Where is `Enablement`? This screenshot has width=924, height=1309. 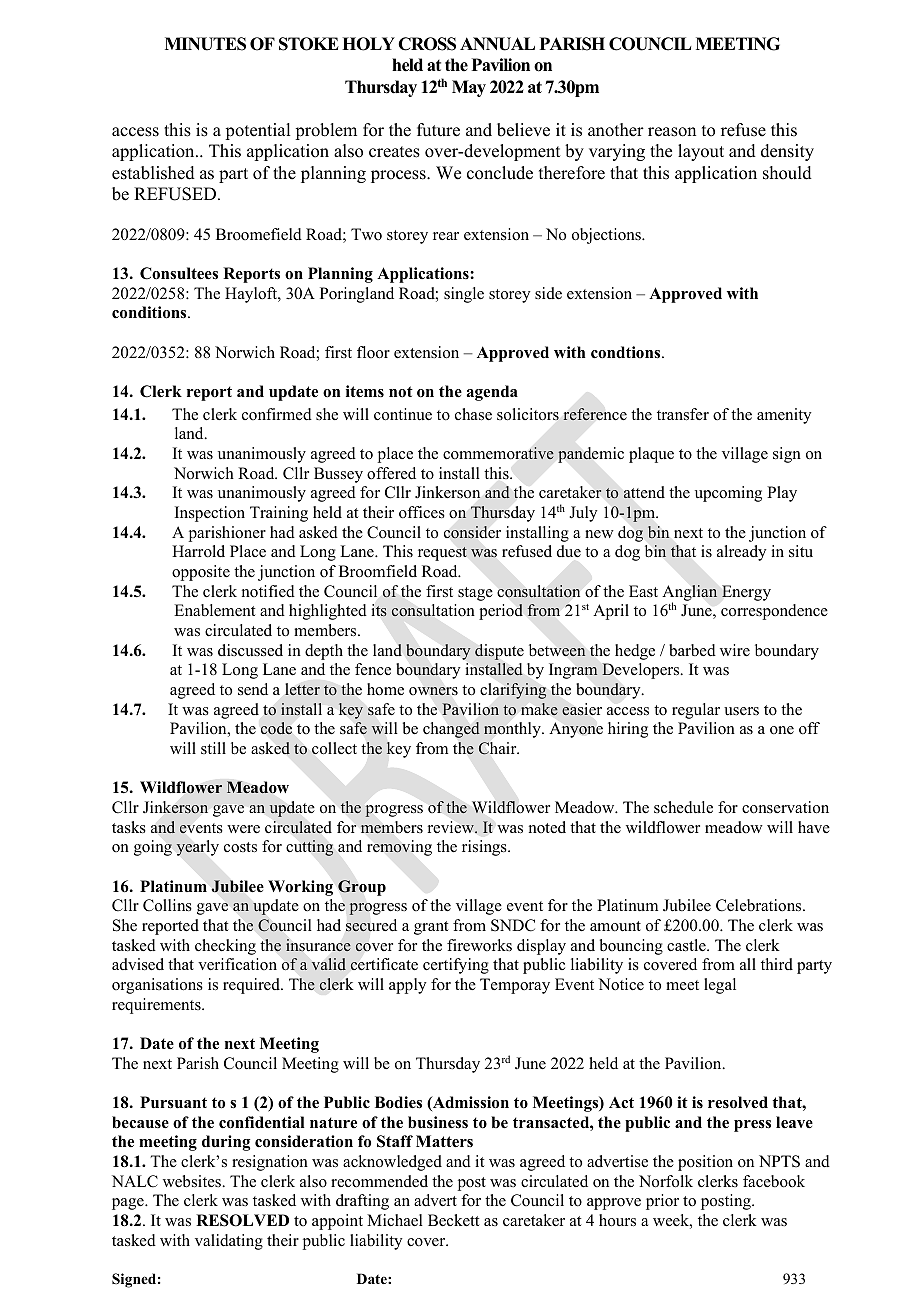 Enablement is located at coordinates (215, 610).
